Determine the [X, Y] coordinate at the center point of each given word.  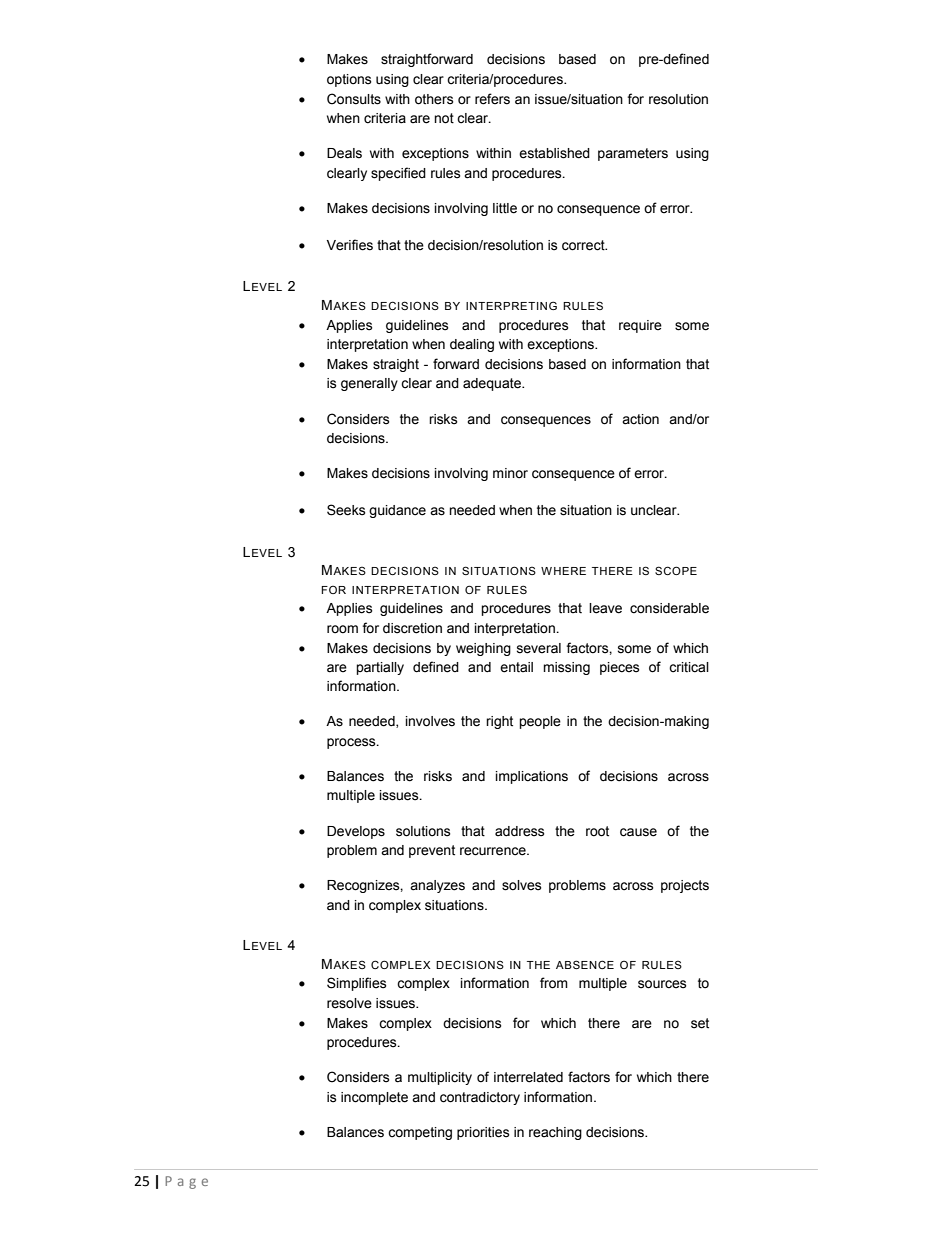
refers [492, 99]
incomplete [374, 1098]
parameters [633, 154]
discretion [412, 628]
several [539, 648]
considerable [669, 608]
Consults [354, 99]
